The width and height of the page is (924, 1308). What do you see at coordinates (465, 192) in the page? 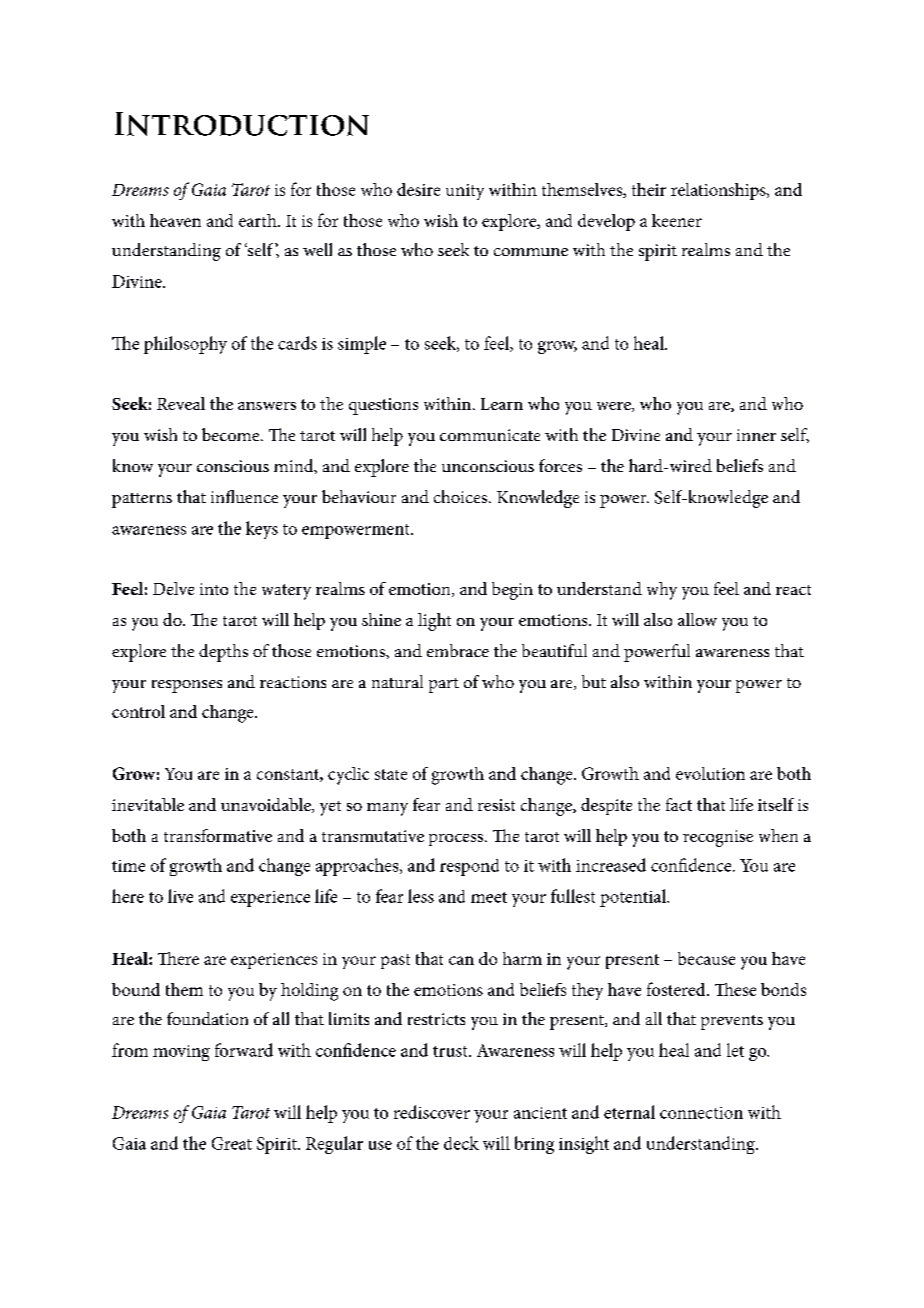
I see `unity` at bounding box center [465, 192].
